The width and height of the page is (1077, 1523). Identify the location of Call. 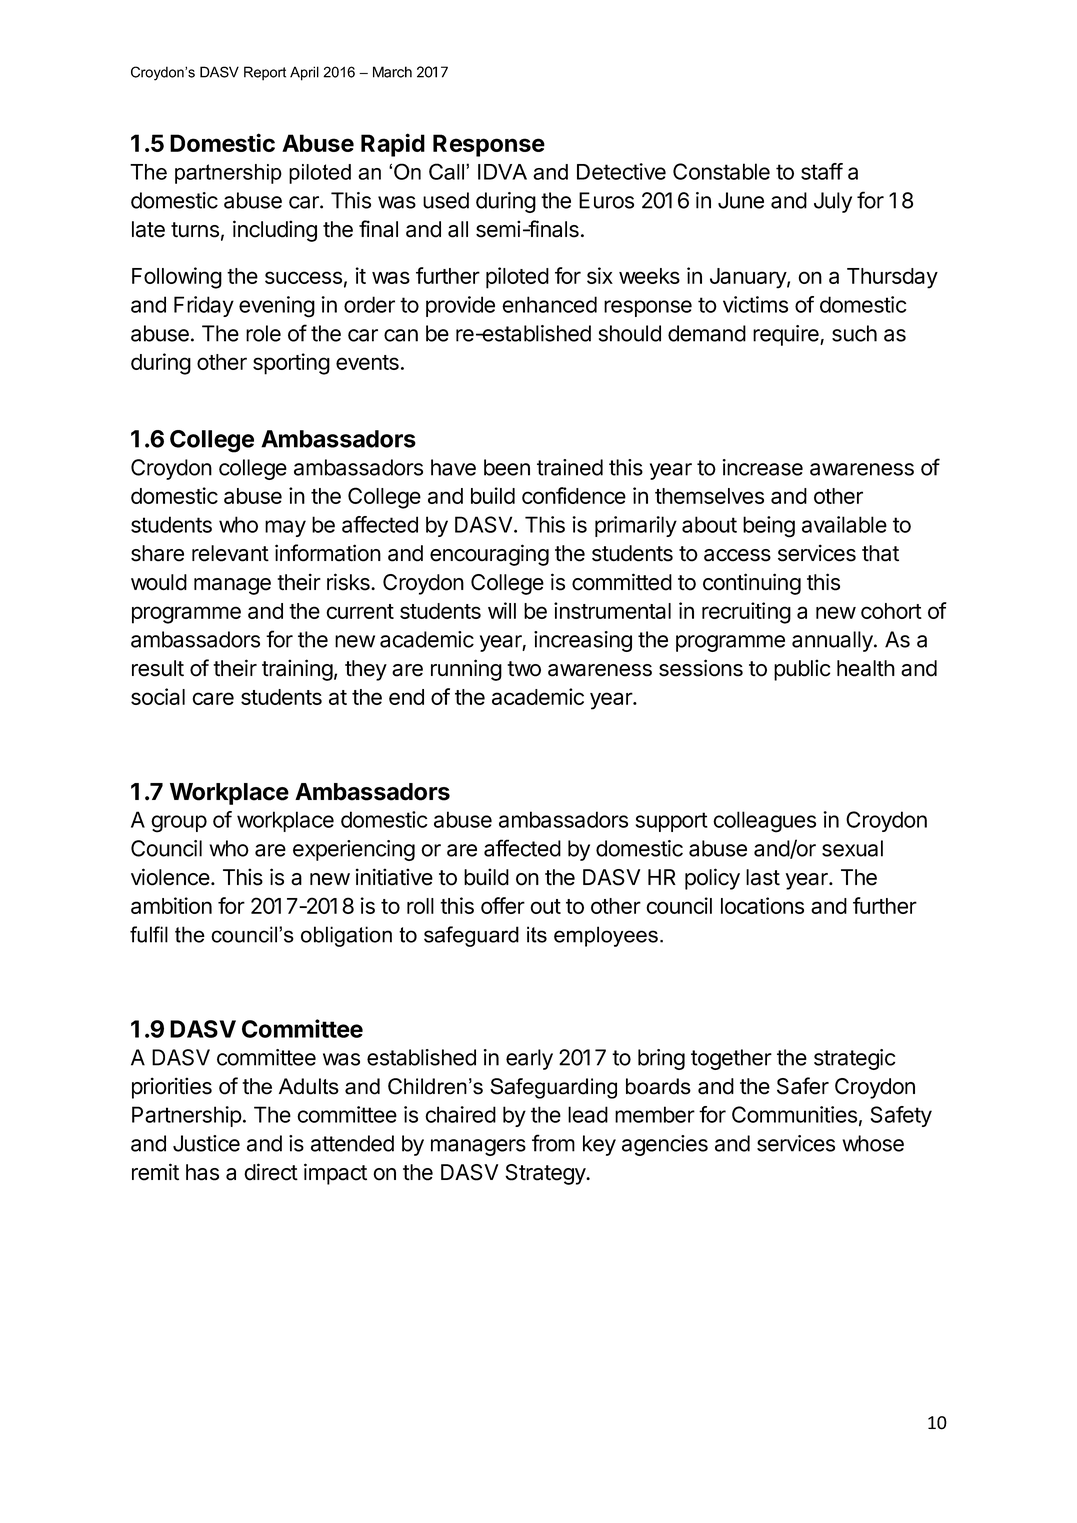
(448, 171).
